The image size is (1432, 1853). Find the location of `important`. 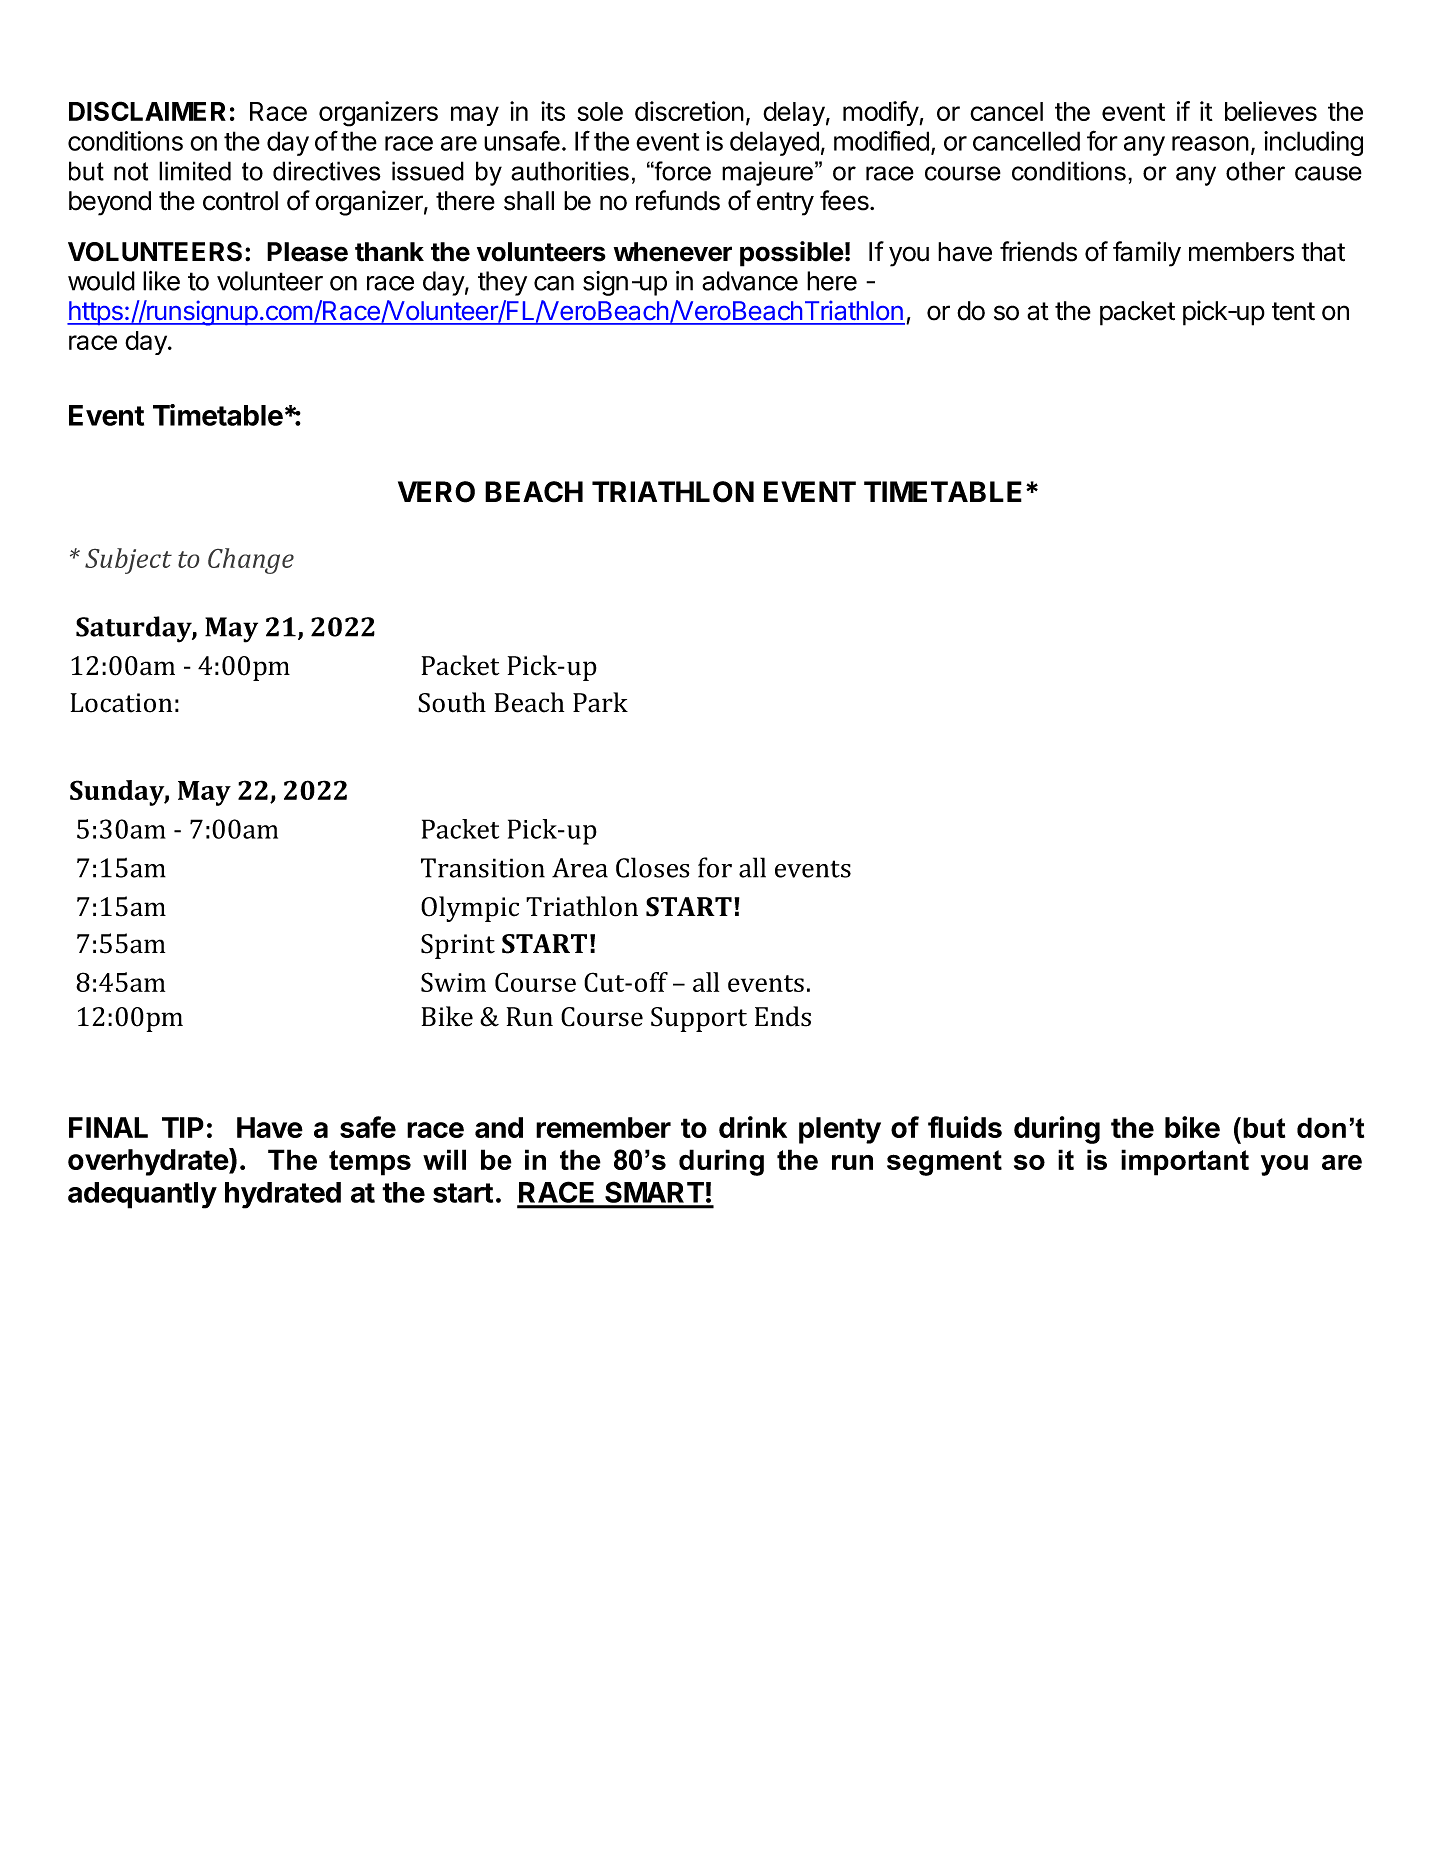

important is located at coordinates (1185, 1162).
